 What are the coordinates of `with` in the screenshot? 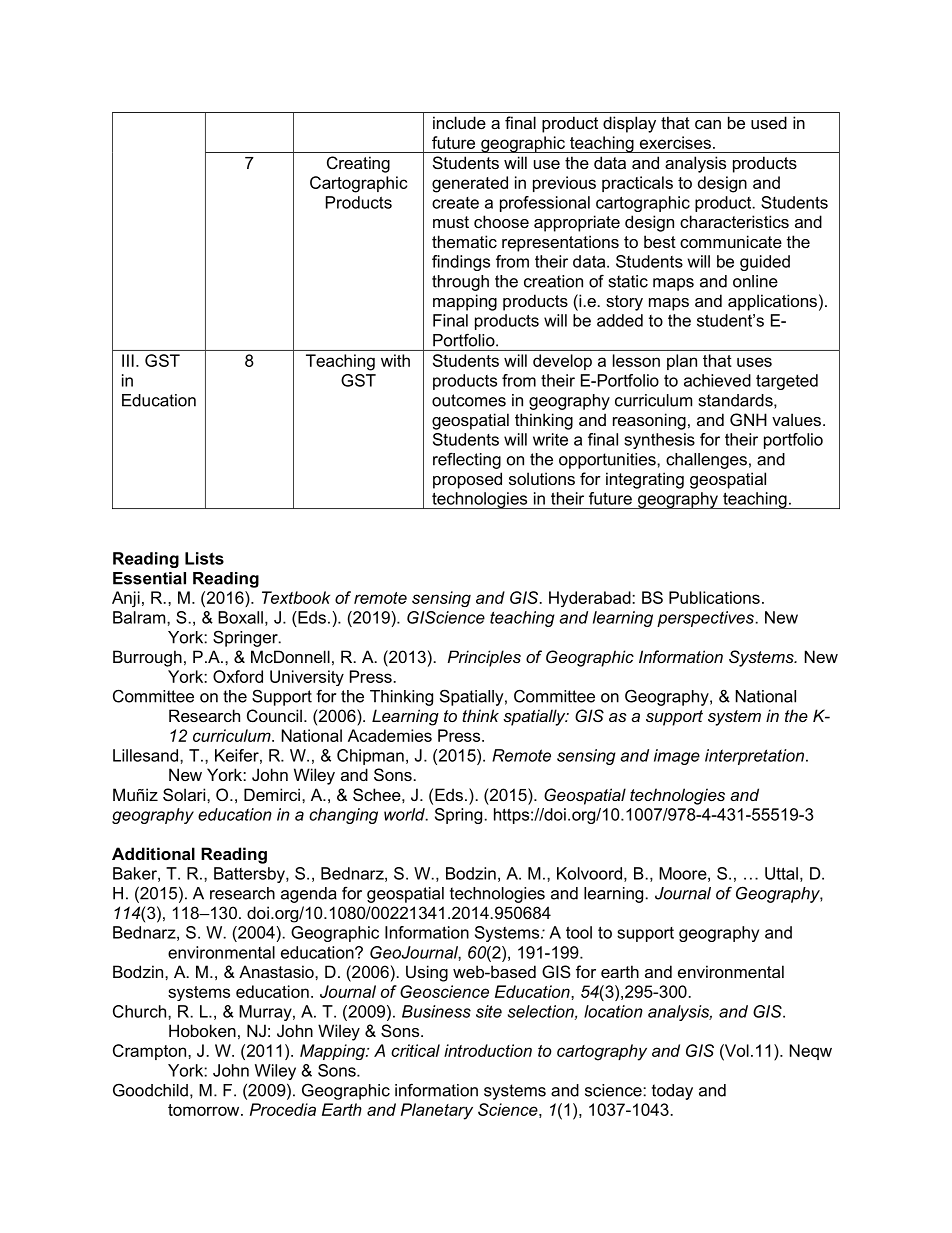 It's located at (395, 360).
